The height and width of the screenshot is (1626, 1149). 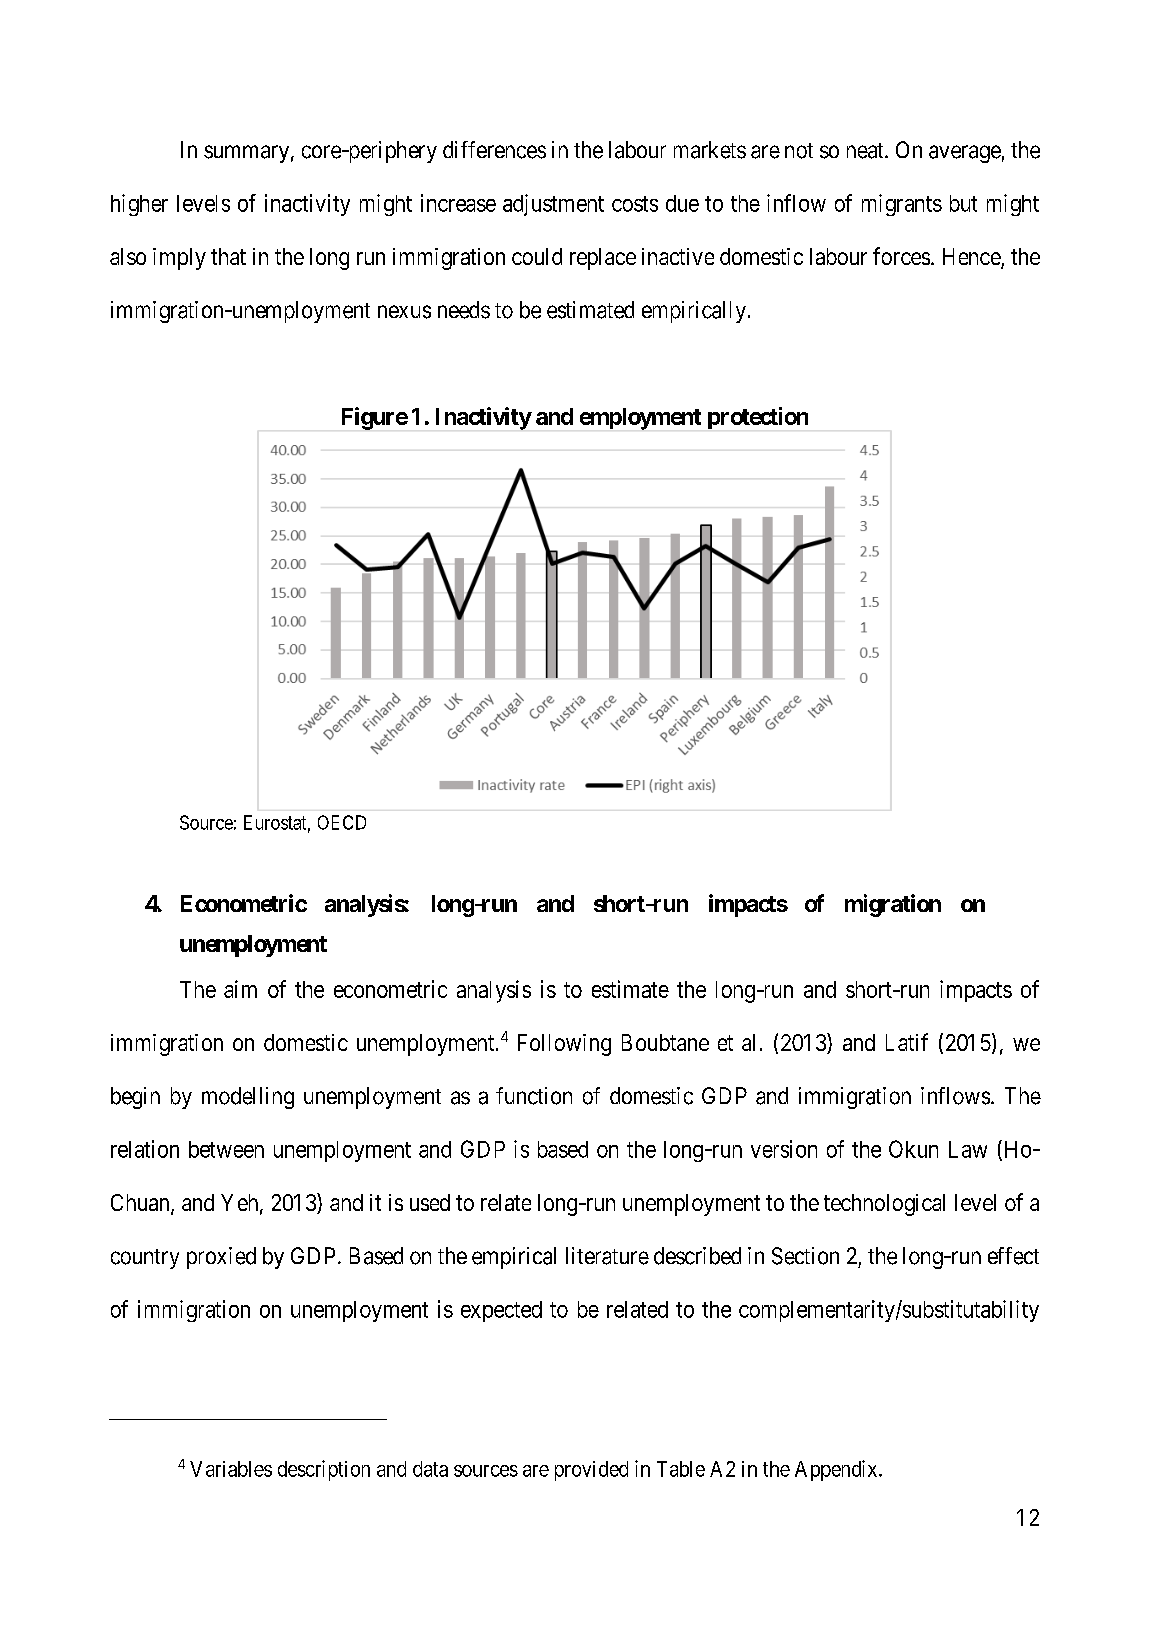 What do you see at coordinates (968, 1149) in the screenshot?
I see `Law` at bounding box center [968, 1149].
